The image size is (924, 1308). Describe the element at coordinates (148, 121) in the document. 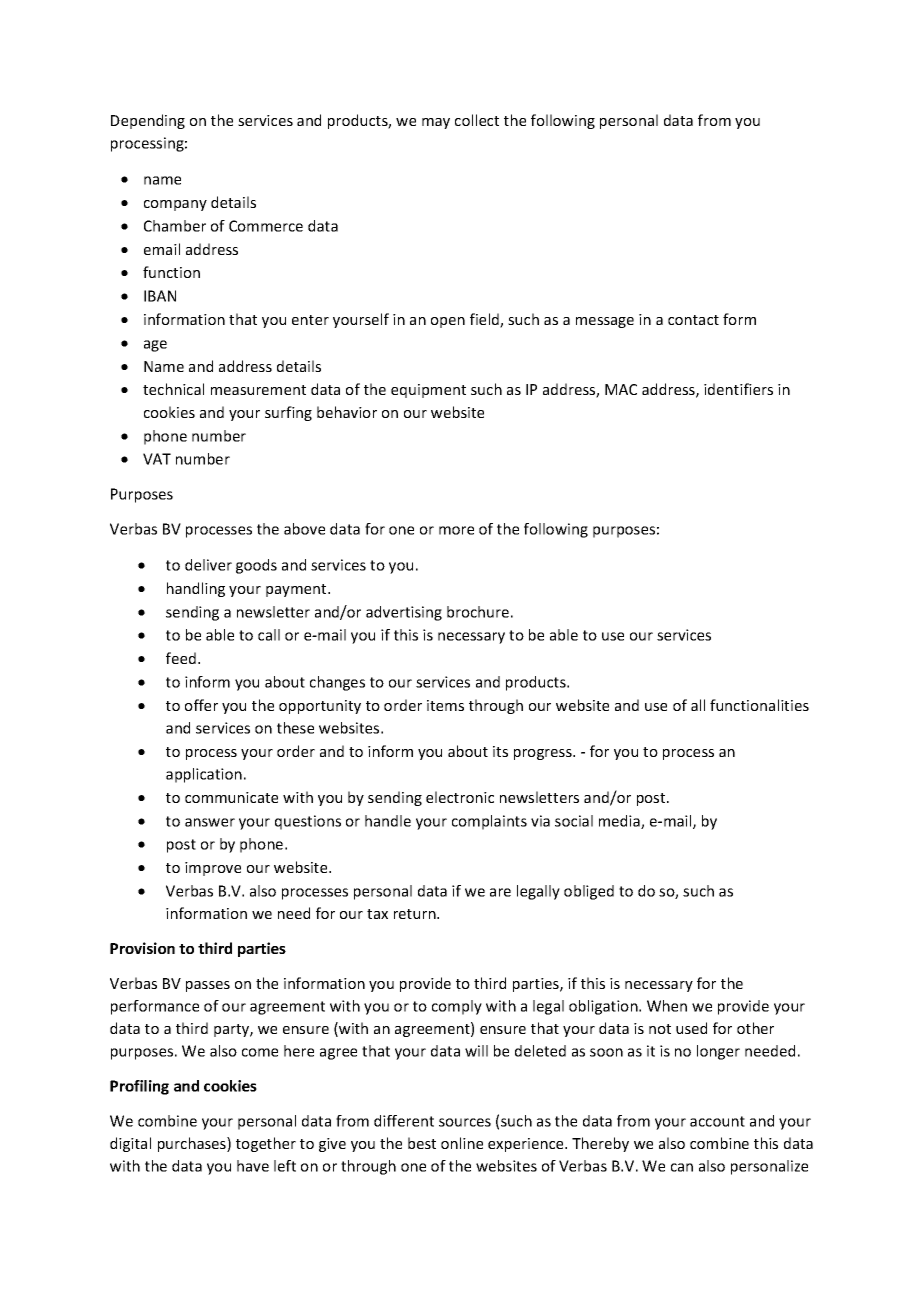

I see `Depending` at that location.
